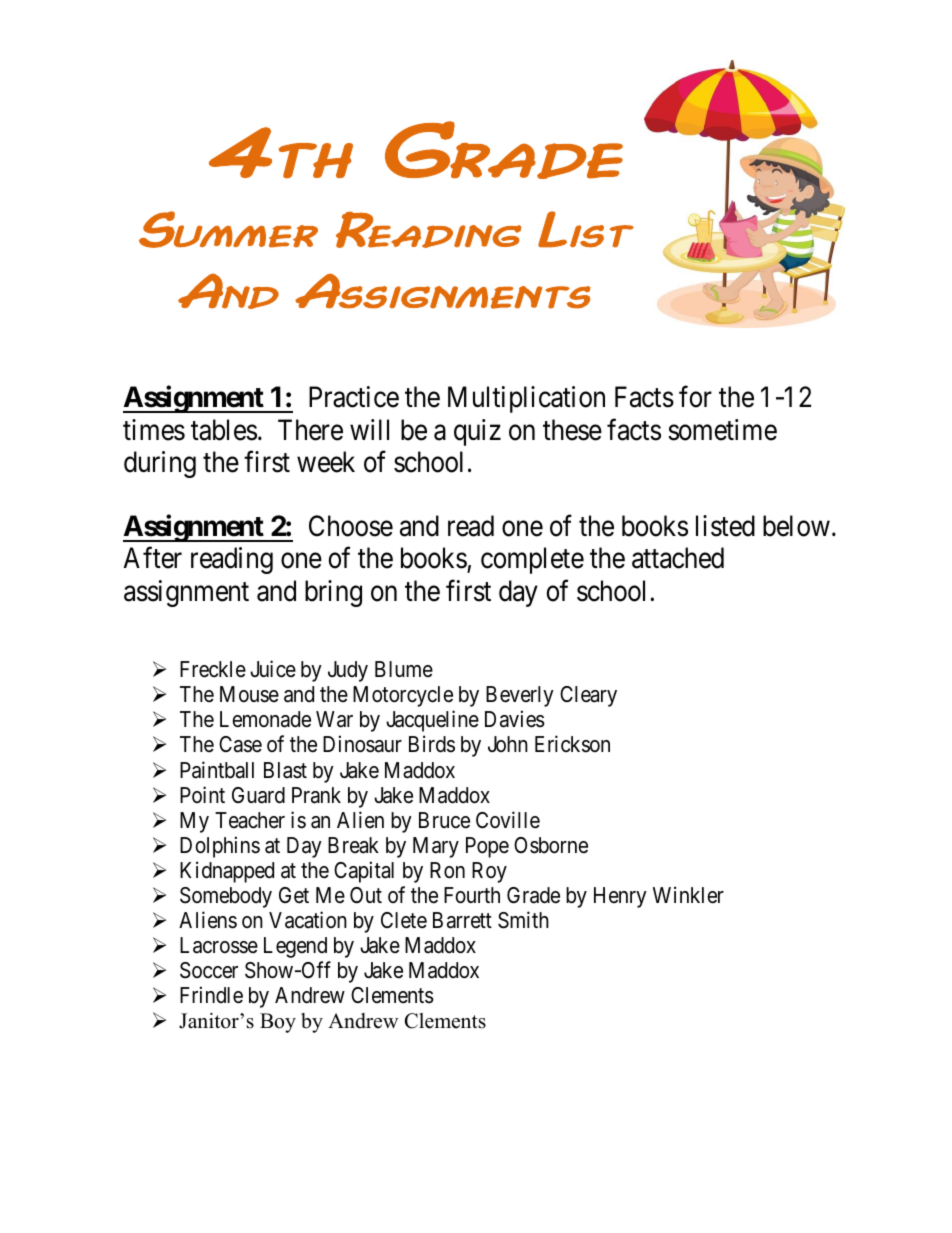  I want to click on Boy, so click(278, 1023).
